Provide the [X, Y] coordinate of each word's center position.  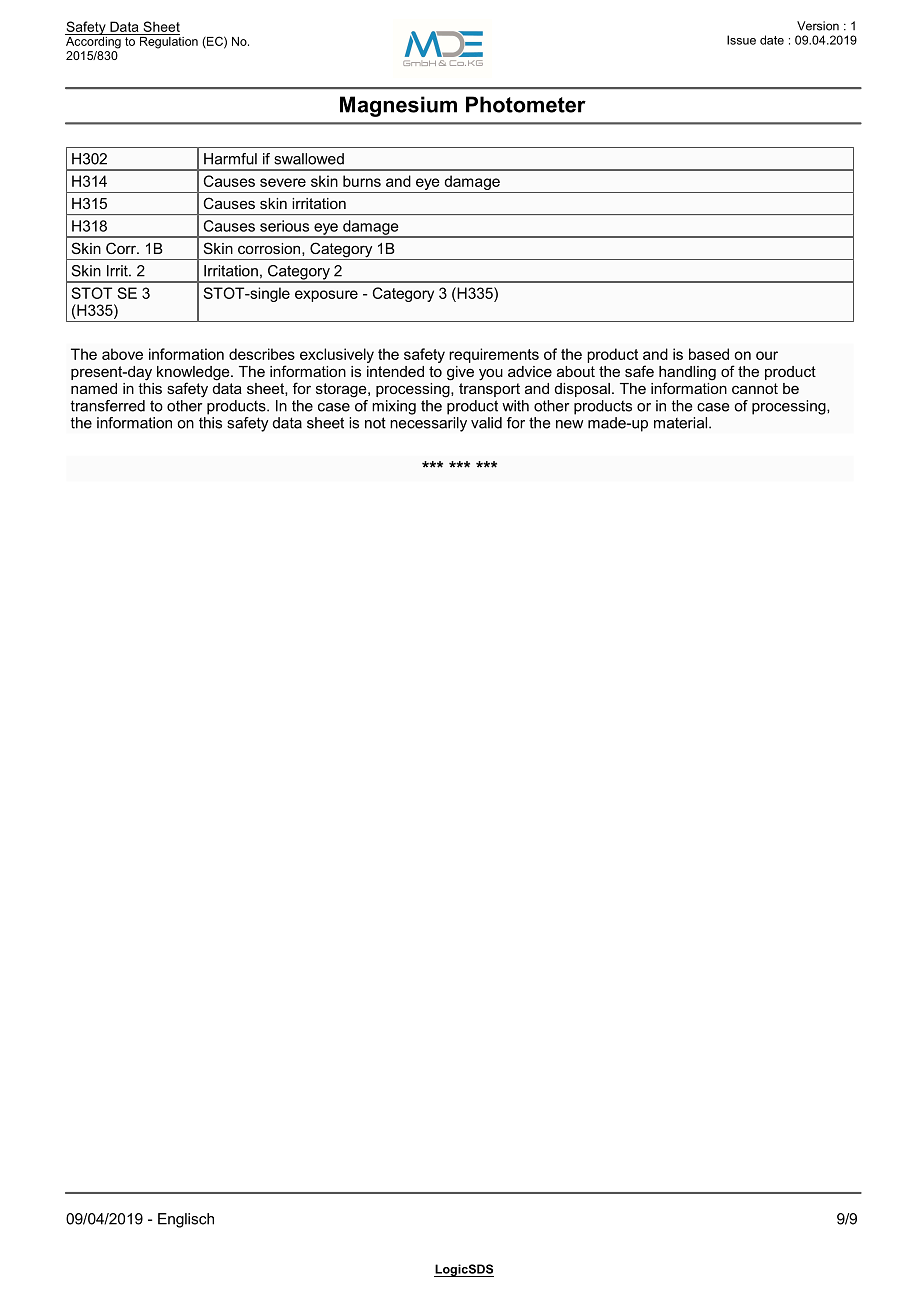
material [682, 423]
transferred [108, 406]
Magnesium [398, 106]
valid [486, 423]
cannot [755, 388]
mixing [394, 407]
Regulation [167, 41]
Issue [741, 40]
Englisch [186, 1220]
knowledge [194, 374]
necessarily [428, 424]
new [569, 424]
